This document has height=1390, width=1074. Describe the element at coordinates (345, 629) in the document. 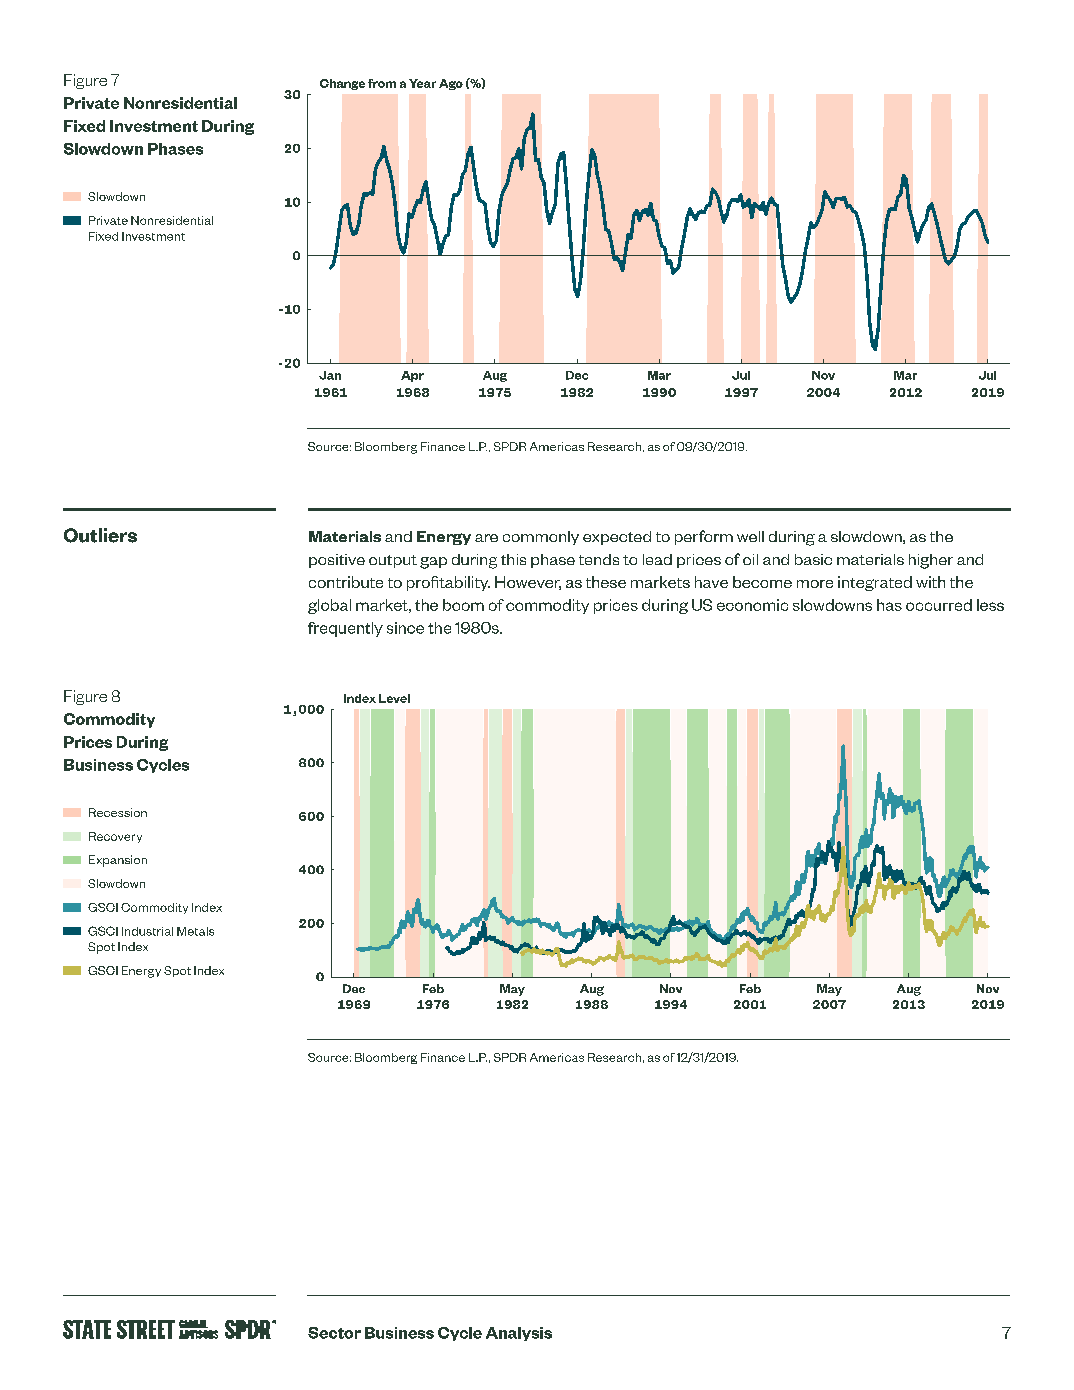

I see `frequently` at that location.
